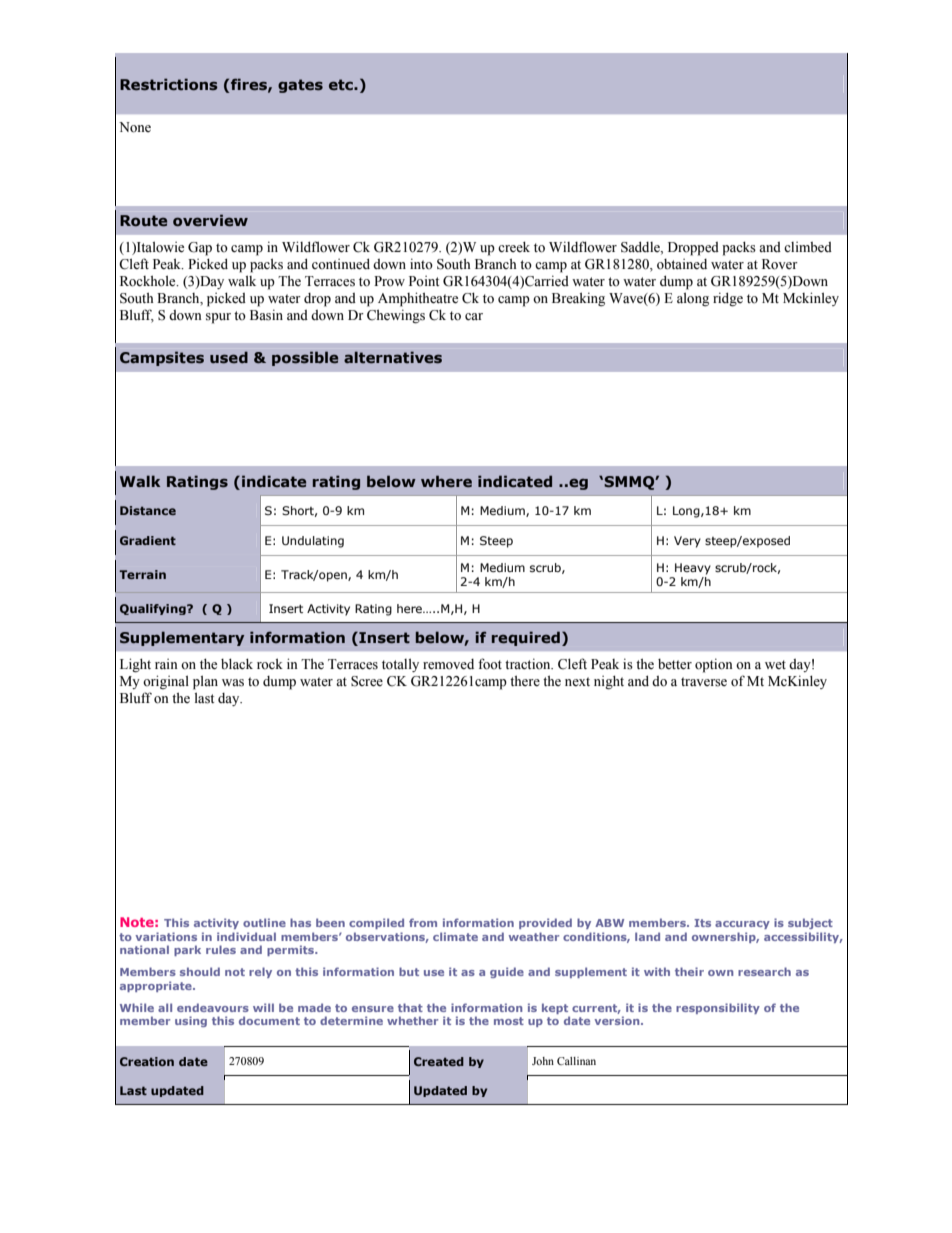  I want to click on foot, so click(490, 664).
